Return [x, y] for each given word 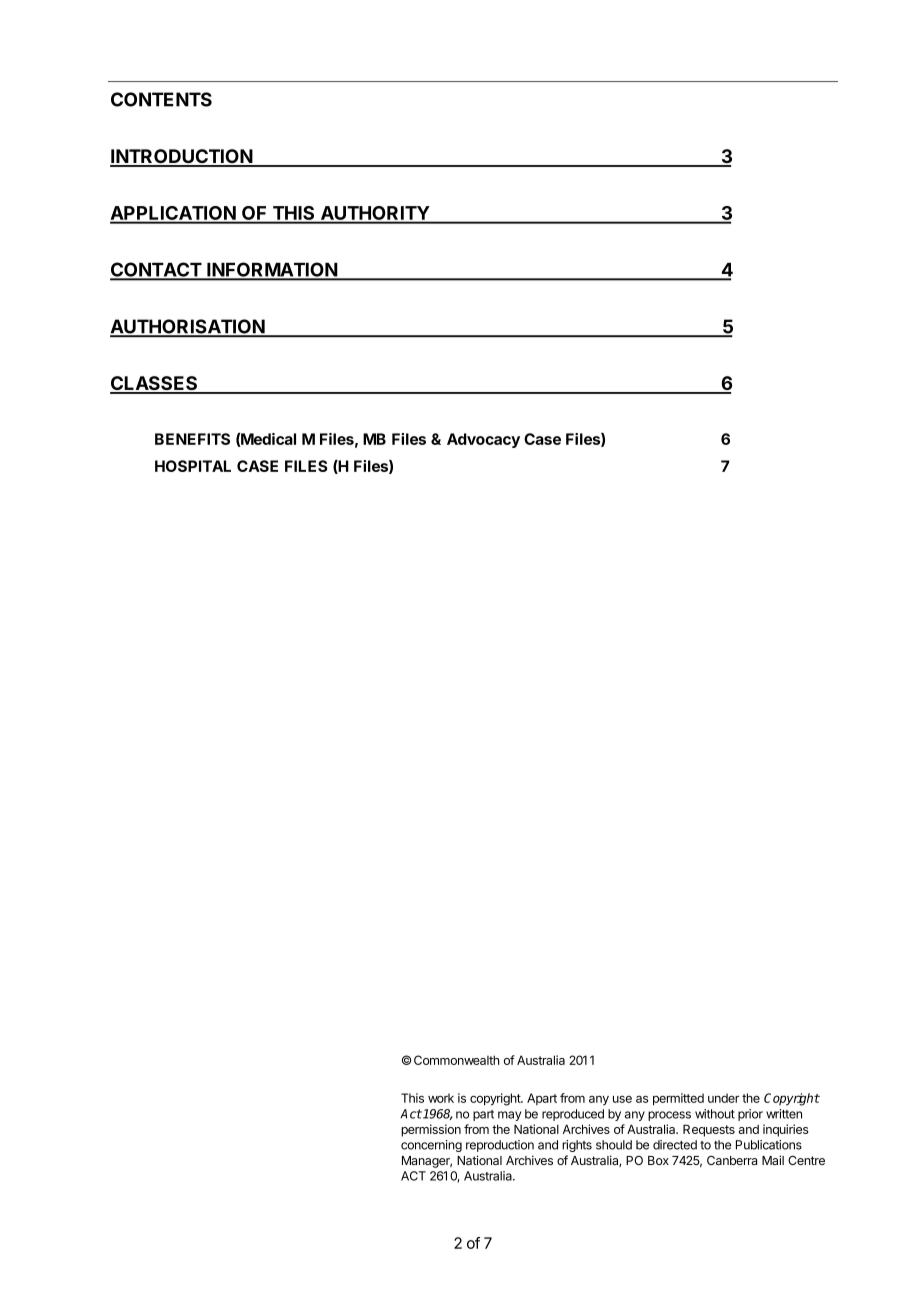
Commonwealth [456, 1060]
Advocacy [483, 440]
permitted [678, 1099]
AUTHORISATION [188, 327]
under [723, 1098]
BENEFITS [192, 439]
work [441, 1098]
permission [431, 1130]
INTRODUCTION [182, 157]
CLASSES [155, 384]
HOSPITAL [193, 466]
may [509, 1116]
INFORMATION [272, 270]
